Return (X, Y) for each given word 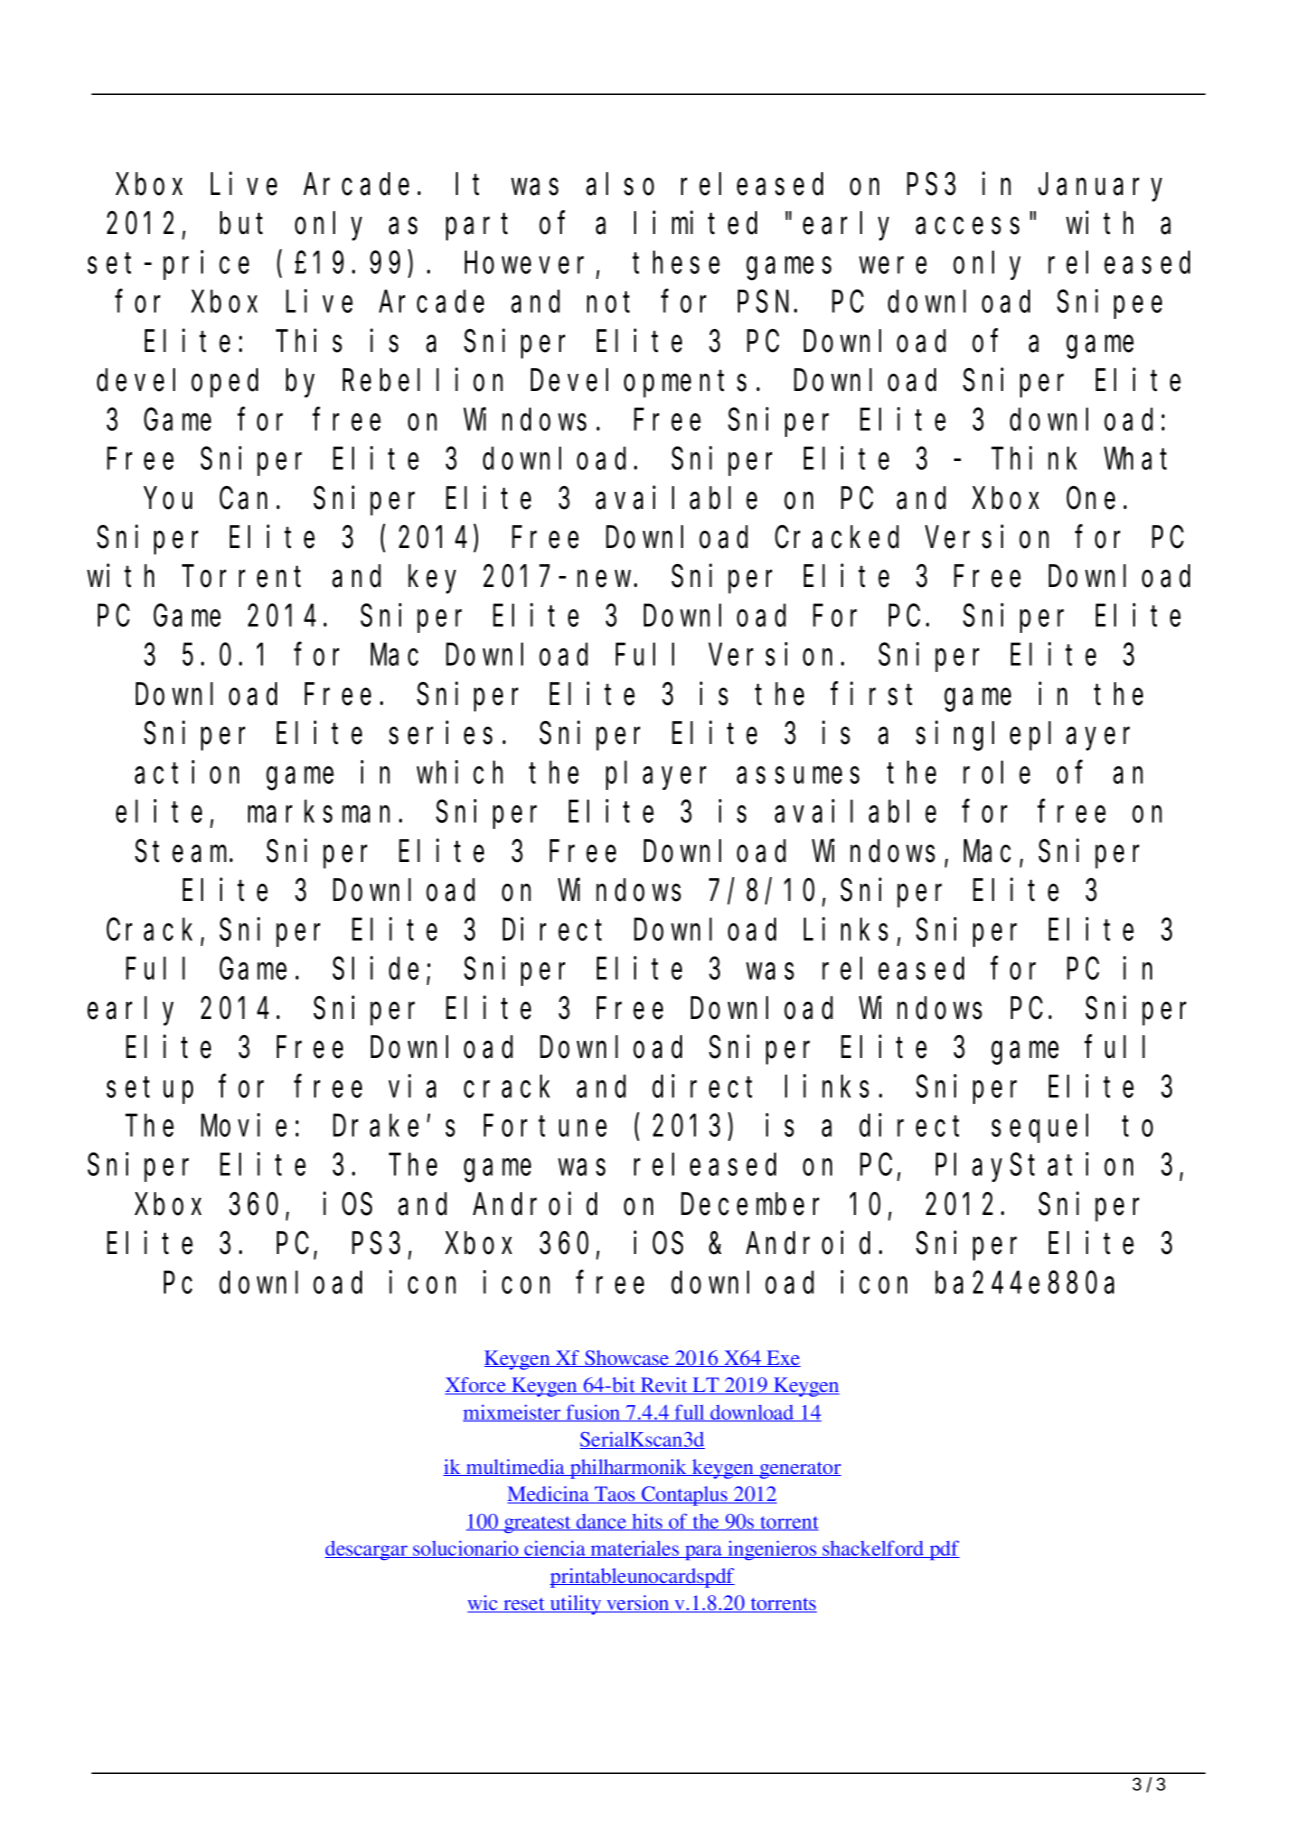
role (996, 772)
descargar (367, 1550)
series (441, 733)
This (309, 341)
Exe (783, 1358)
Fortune (545, 1127)
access (968, 226)
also (620, 184)
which (460, 772)
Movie (244, 1125)
